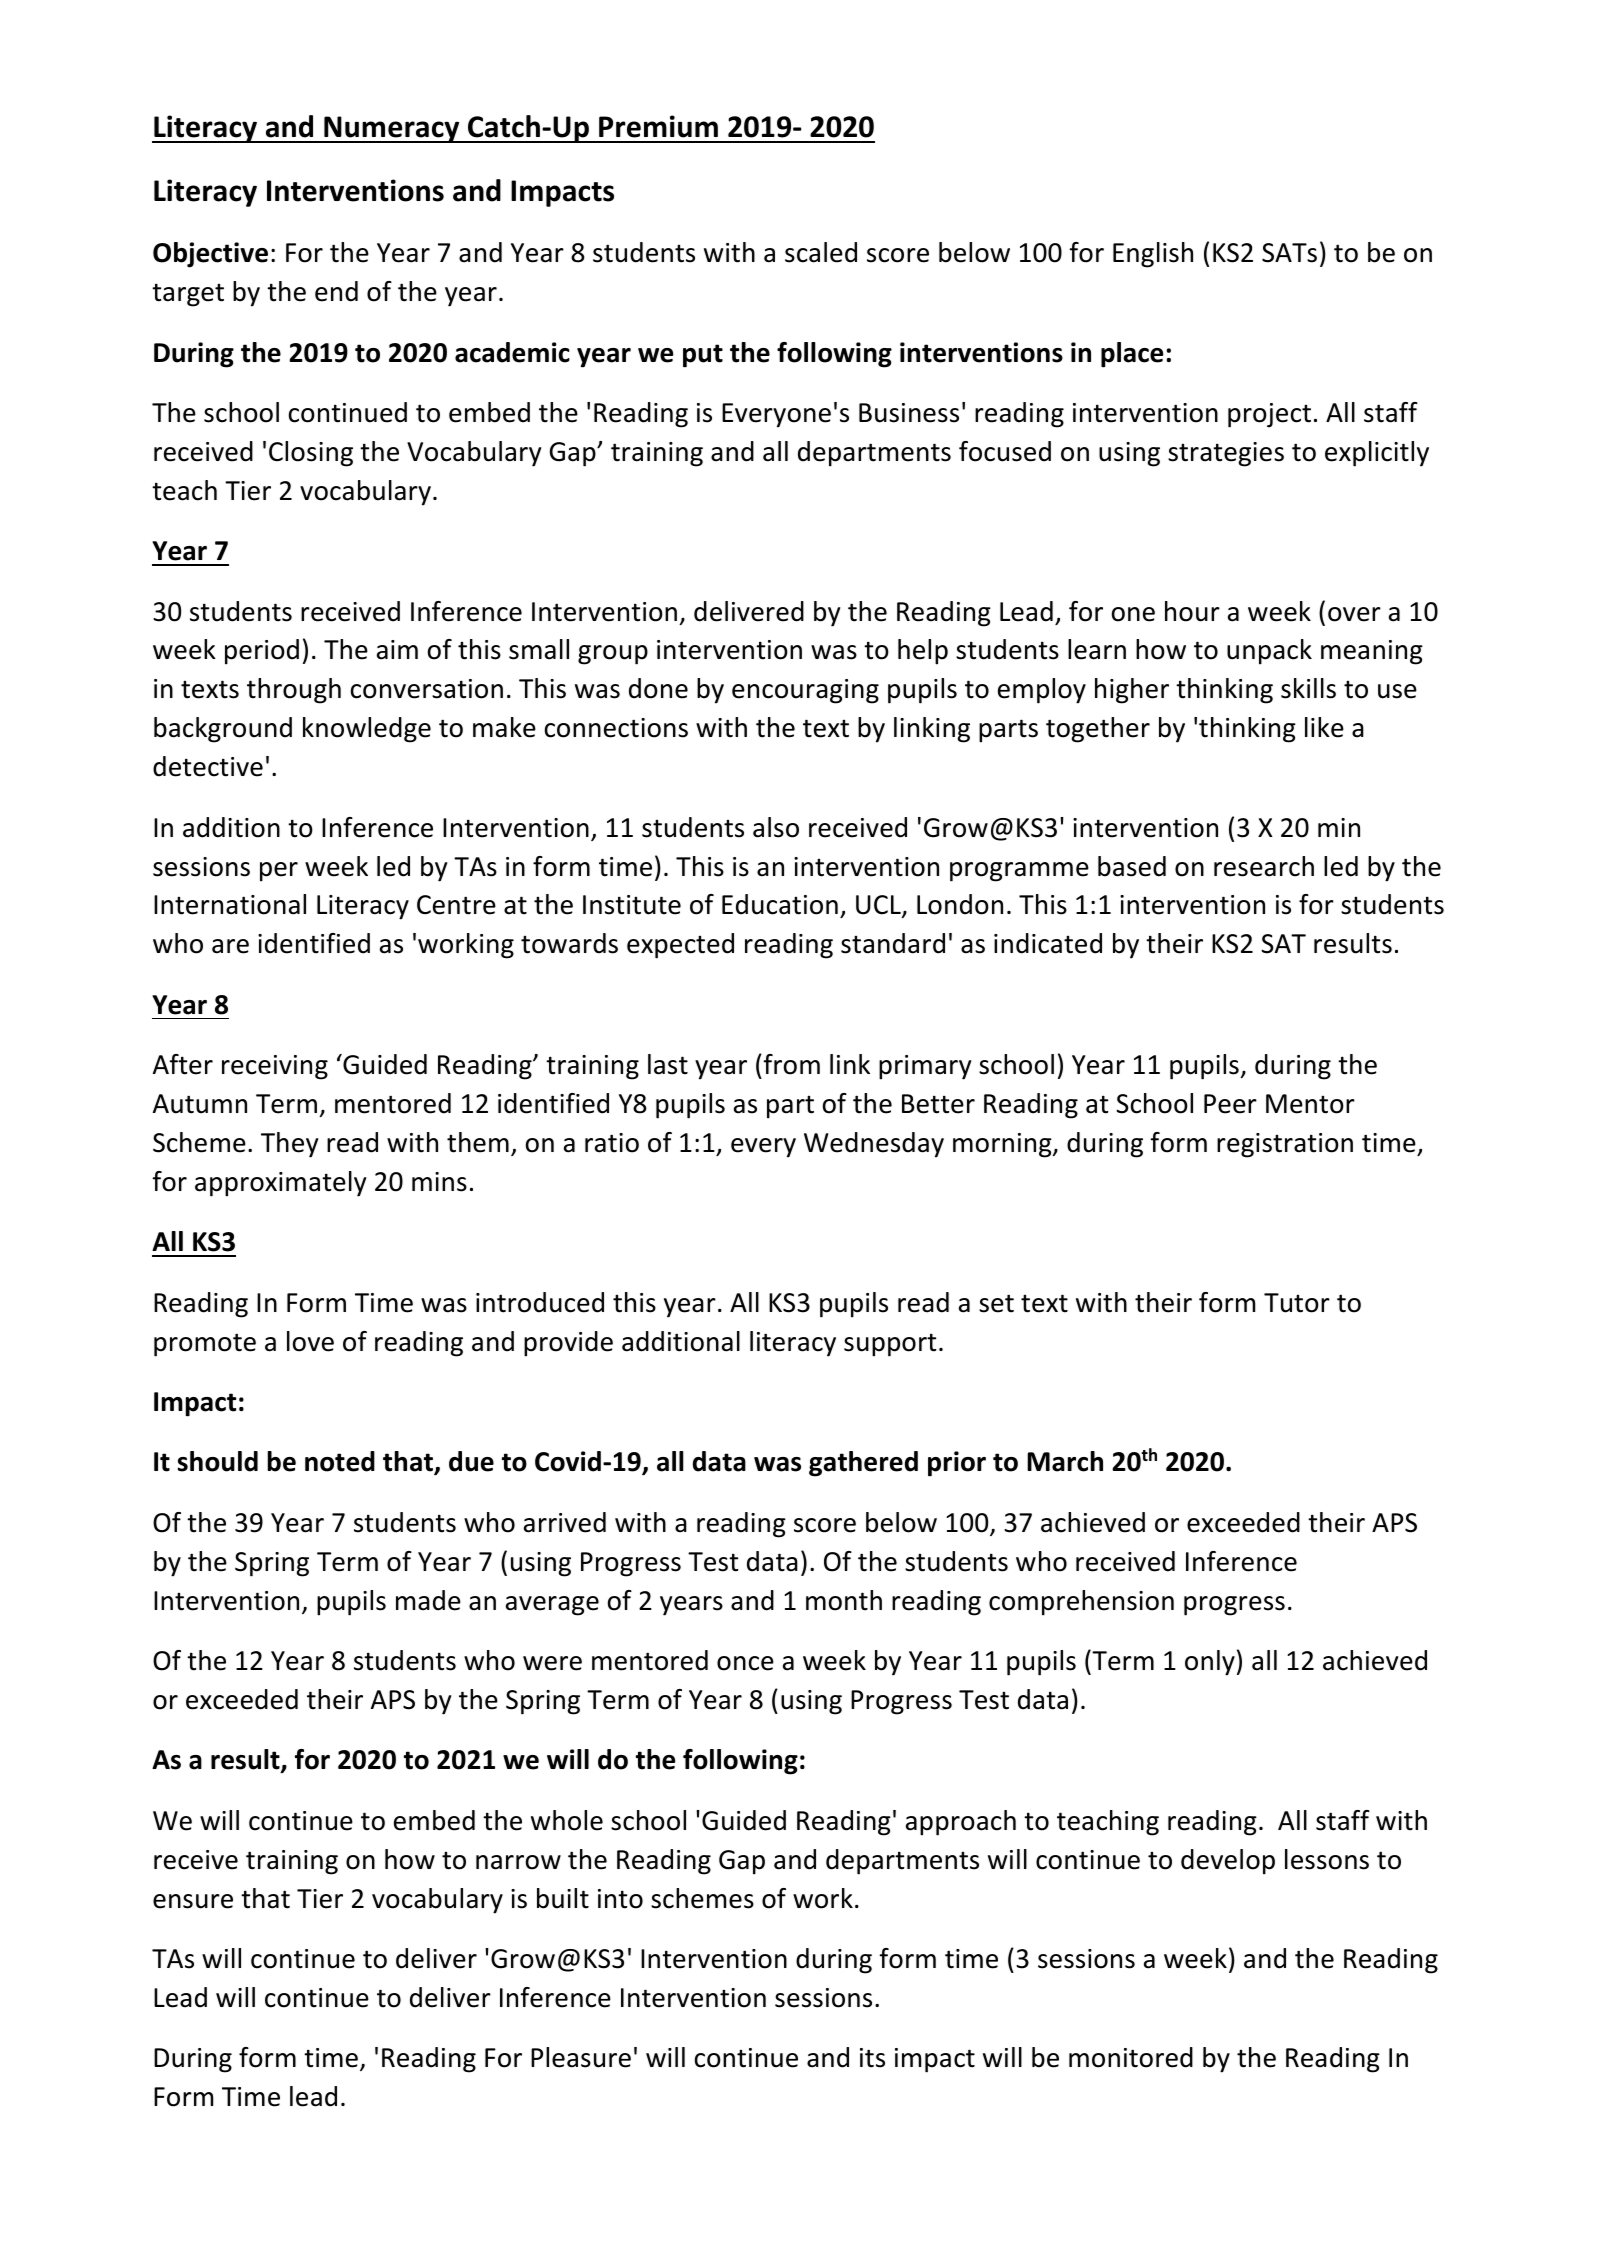  I want to click on scaled, so click(821, 252).
